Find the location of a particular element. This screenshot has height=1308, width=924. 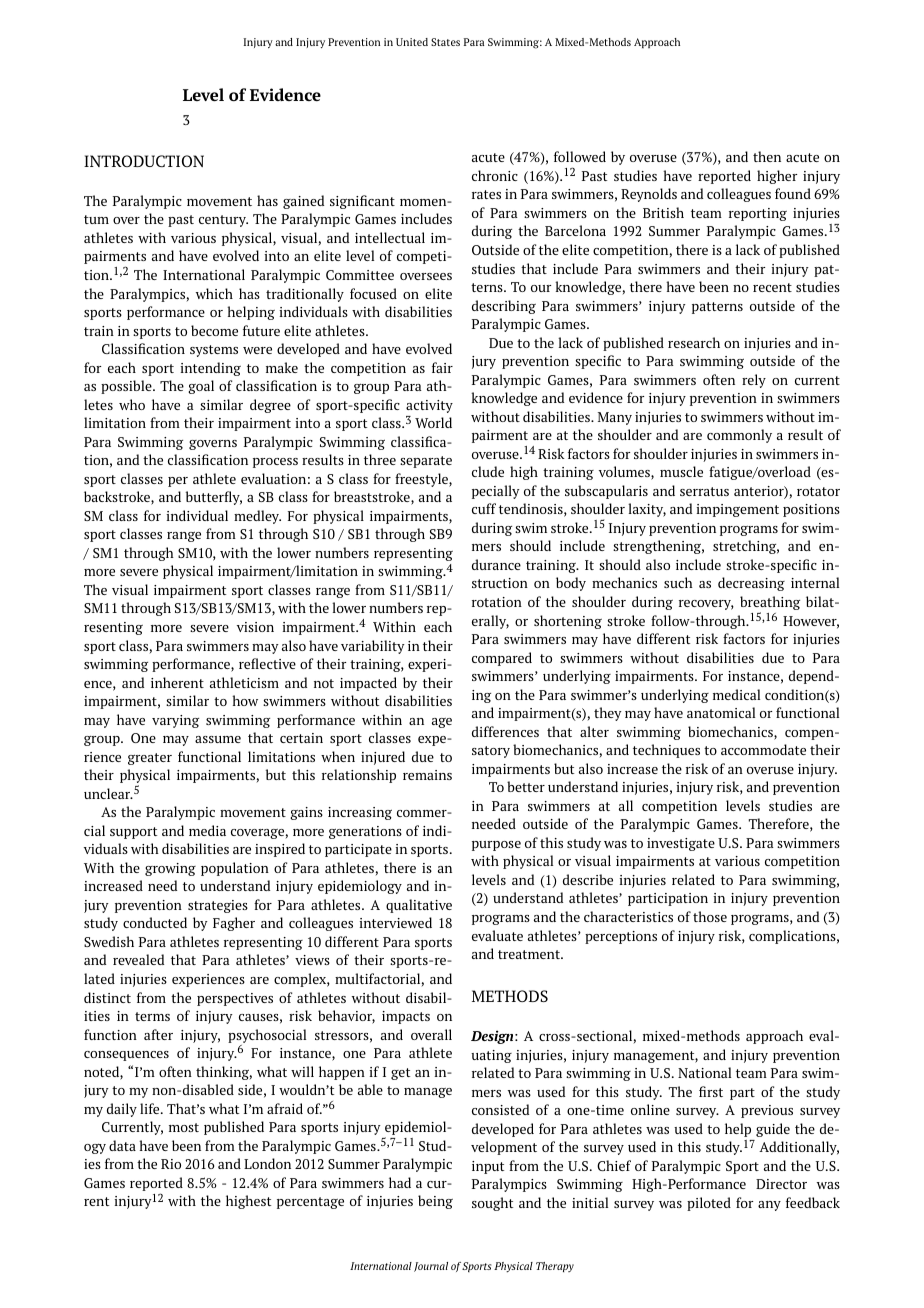

commonly is located at coordinates (739, 436).
